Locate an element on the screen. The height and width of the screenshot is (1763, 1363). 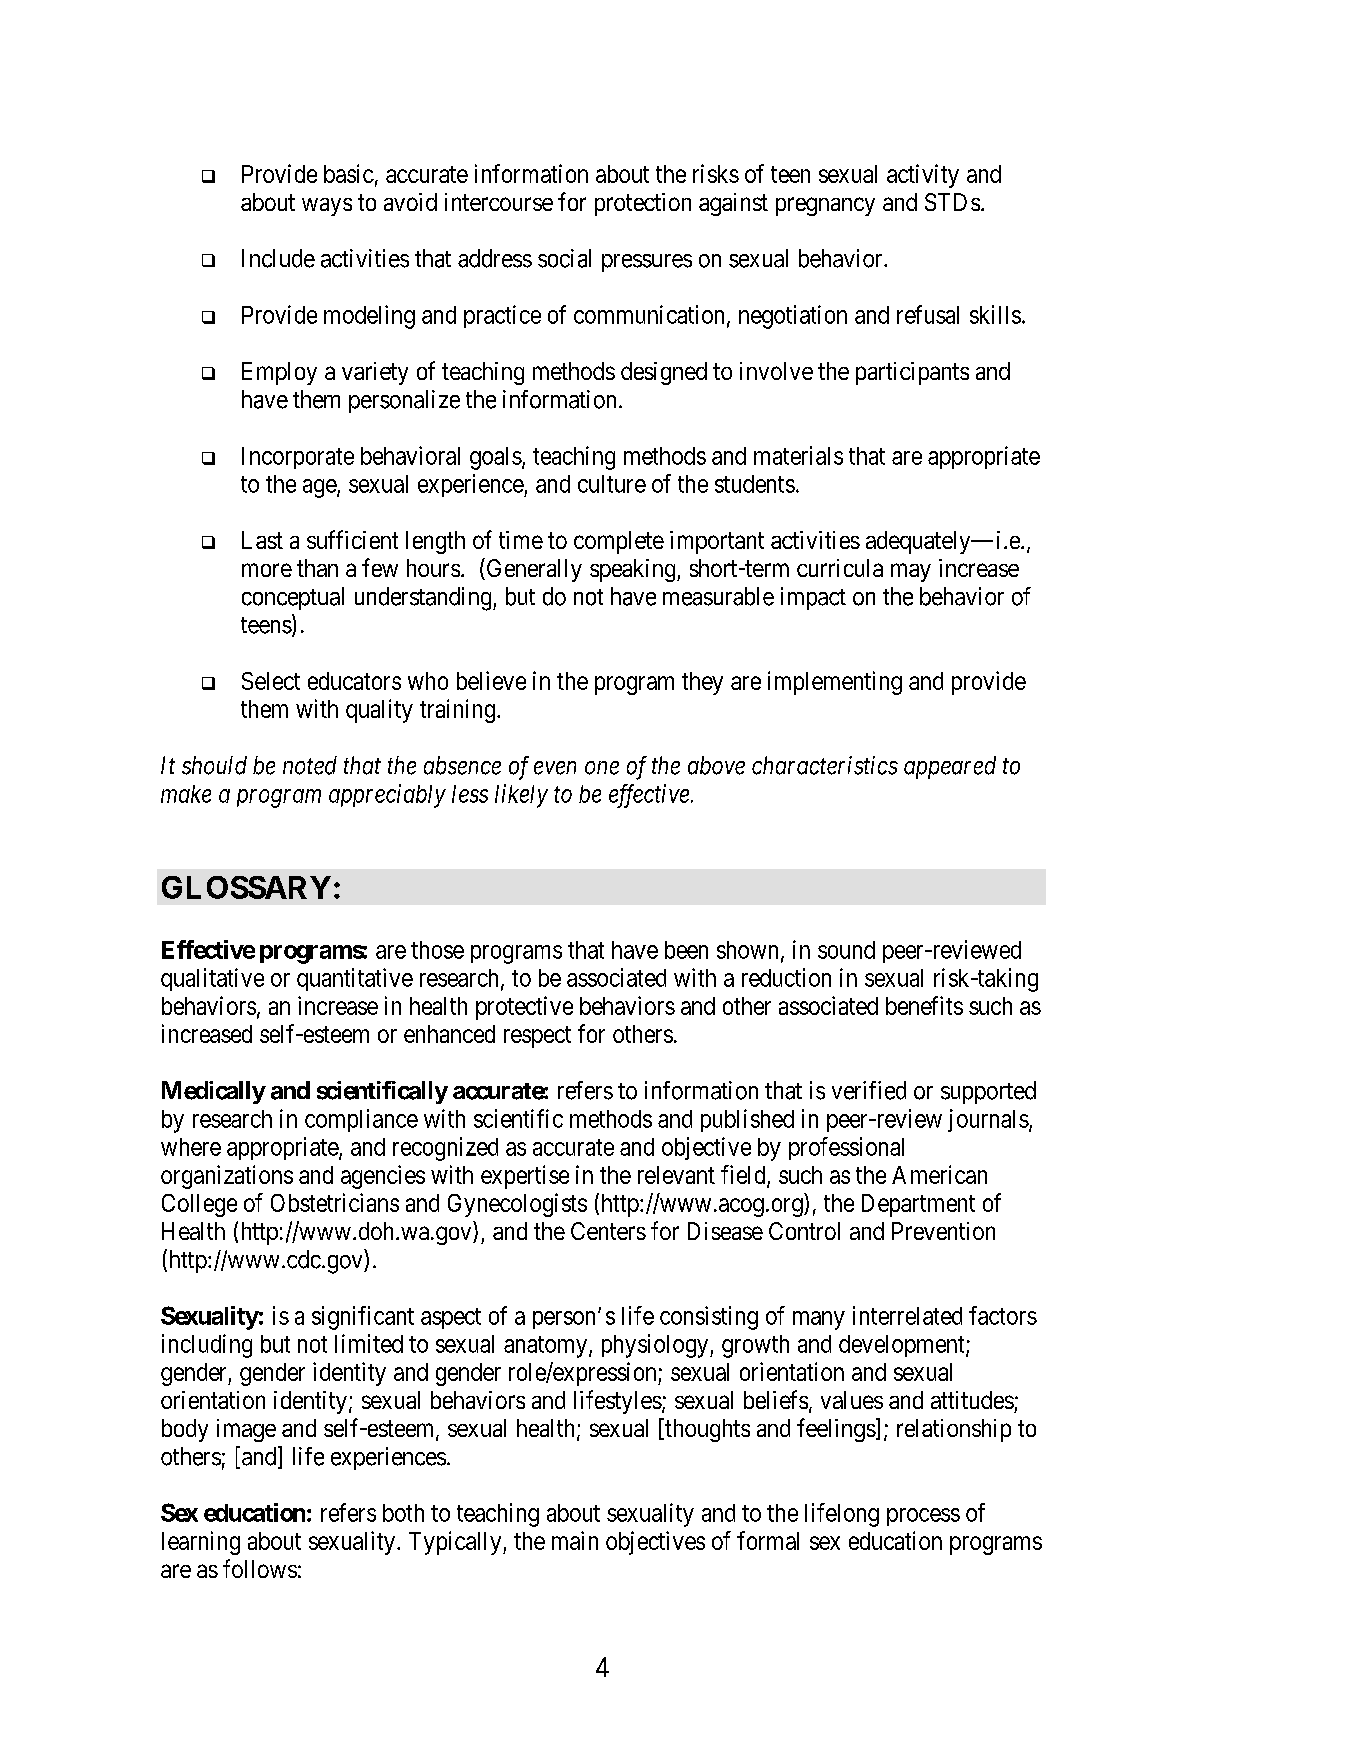
activity is located at coordinates (923, 176).
